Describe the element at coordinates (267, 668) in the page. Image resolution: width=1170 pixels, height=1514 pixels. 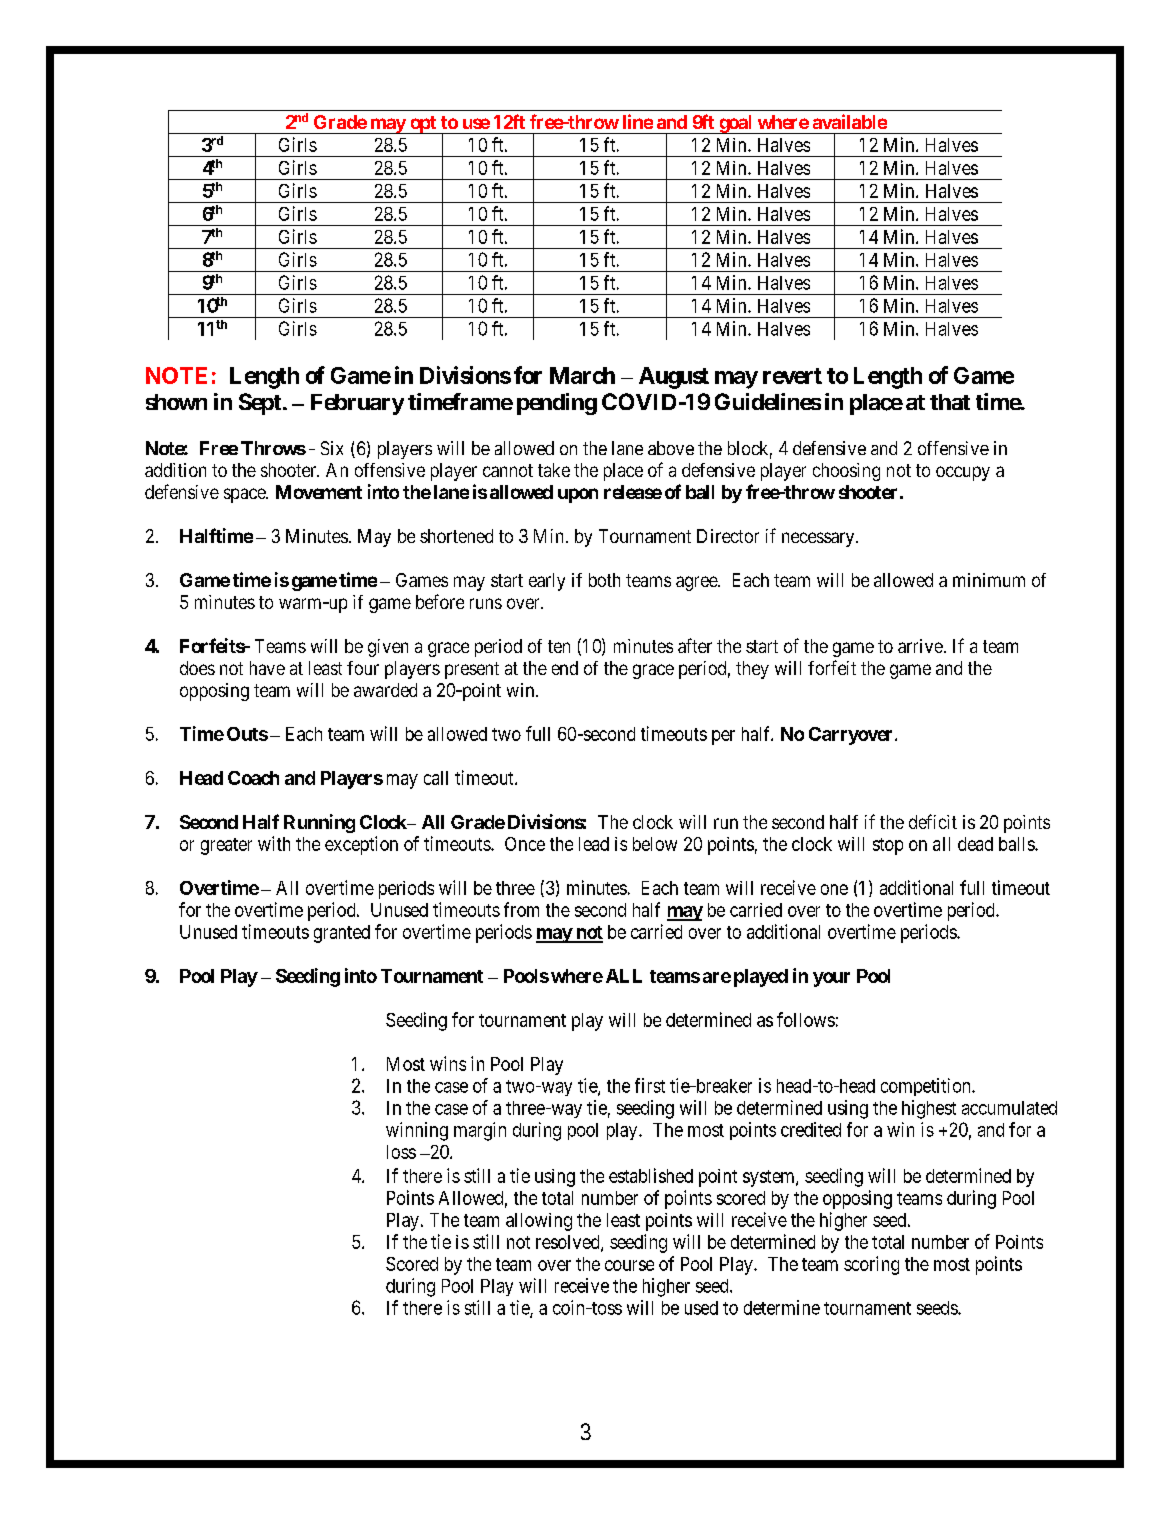
I see `have` at that location.
